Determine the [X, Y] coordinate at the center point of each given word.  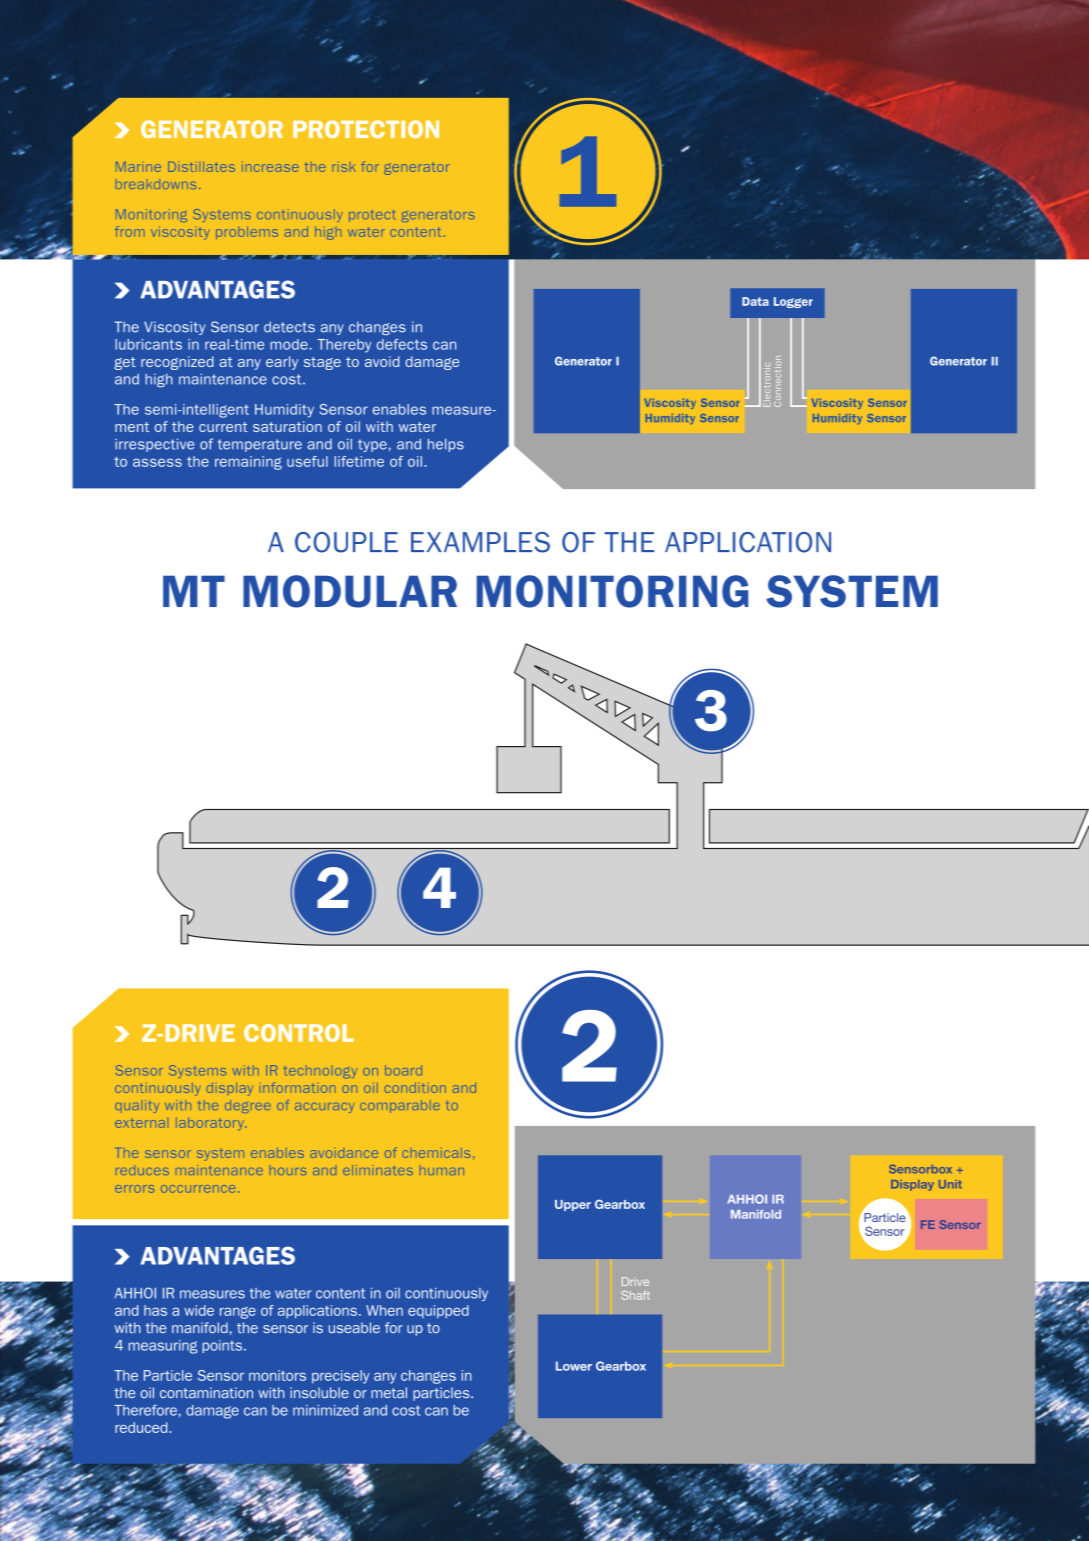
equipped [438, 1311]
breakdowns [156, 184]
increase [270, 168]
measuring [163, 1347]
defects [402, 344]
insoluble [319, 1392]
